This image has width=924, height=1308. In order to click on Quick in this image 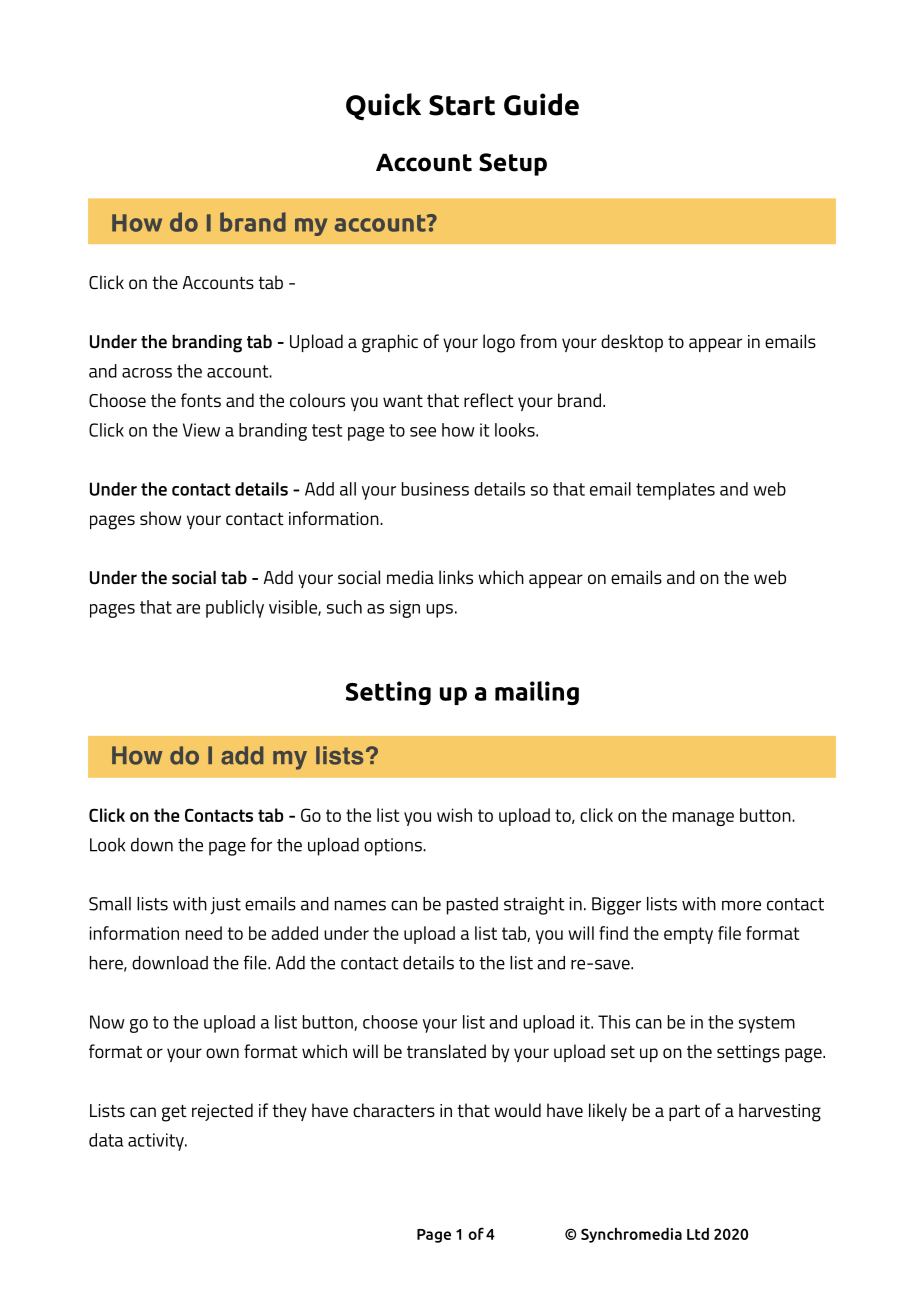, I will do `click(383, 107)`.
